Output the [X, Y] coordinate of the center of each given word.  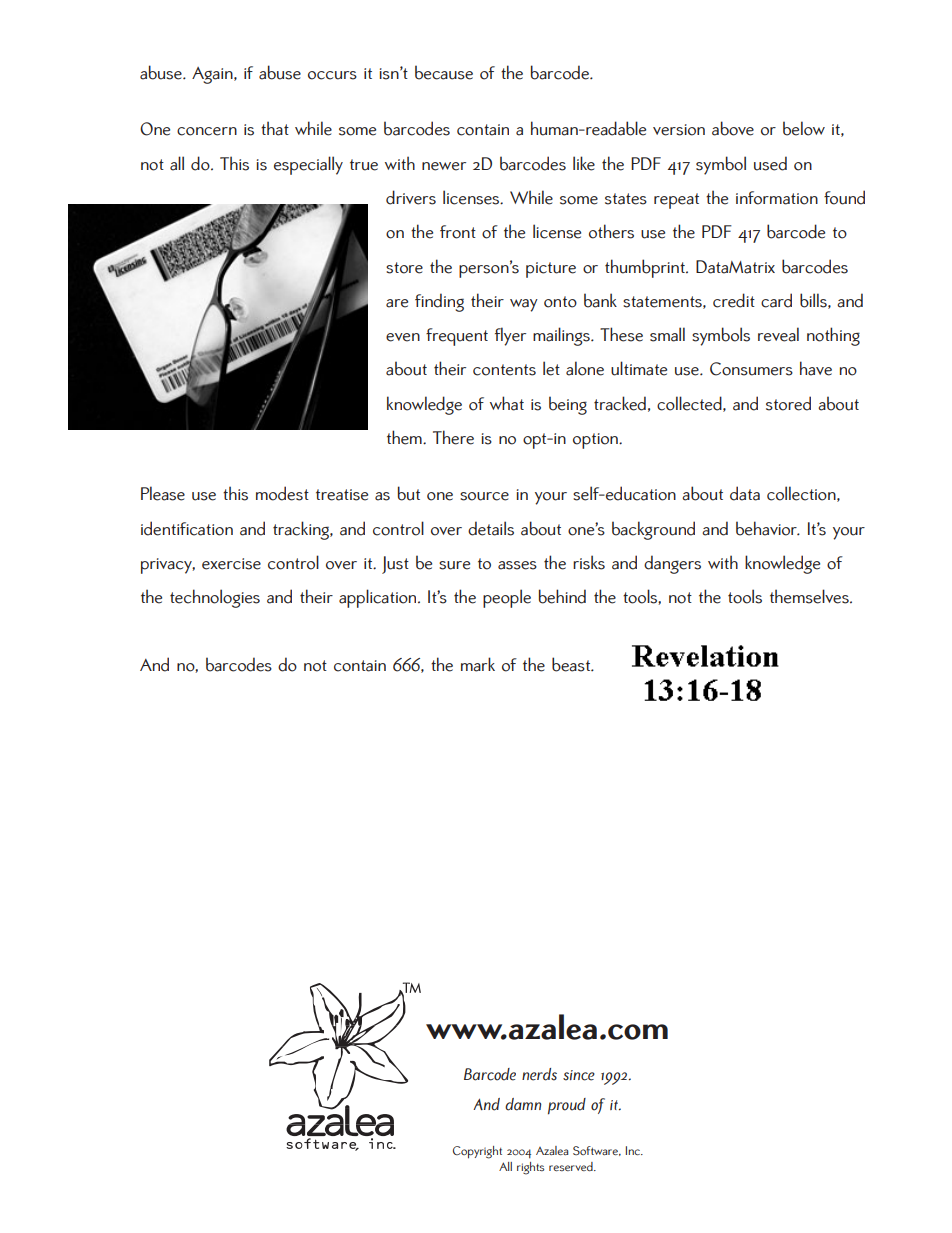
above [733, 128]
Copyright [477, 1152]
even [403, 337]
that [275, 128]
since [579, 1075]
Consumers [751, 369]
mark [478, 664]
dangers [672, 564]
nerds [539, 1074]
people [507, 598]
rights [530, 1168]
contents [504, 370]
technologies [215, 598]
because [444, 72]
